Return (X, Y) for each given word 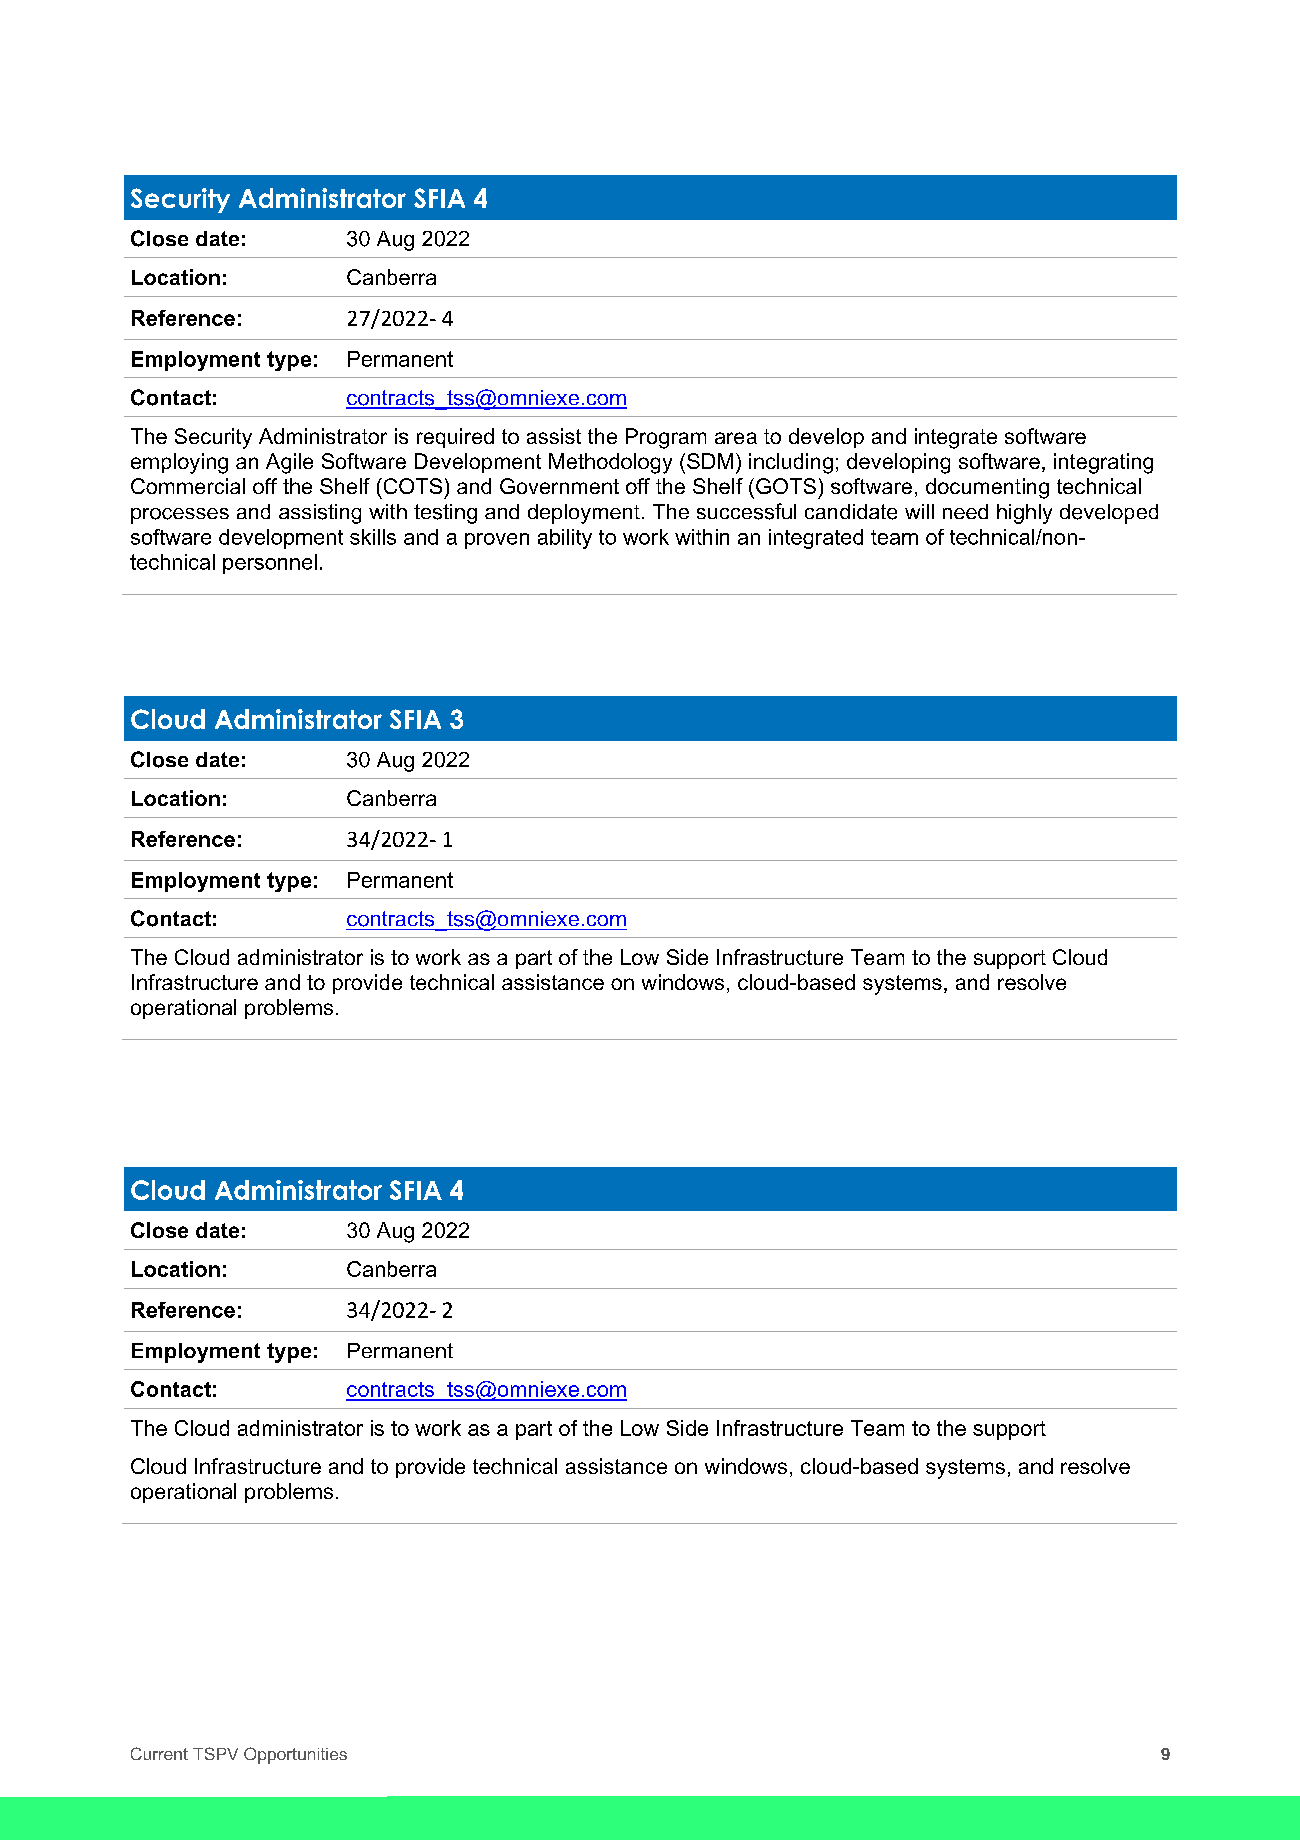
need (965, 511)
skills (373, 537)
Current (159, 1753)
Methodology (610, 463)
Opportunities (295, 1755)
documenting (987, 488)
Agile (289, 463)
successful (746, 511)
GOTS (786, 486)
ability (565, 539)
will (919, 511)
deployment (584, 514)
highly (1024, 514)
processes (180, 516)
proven (497, 541)
